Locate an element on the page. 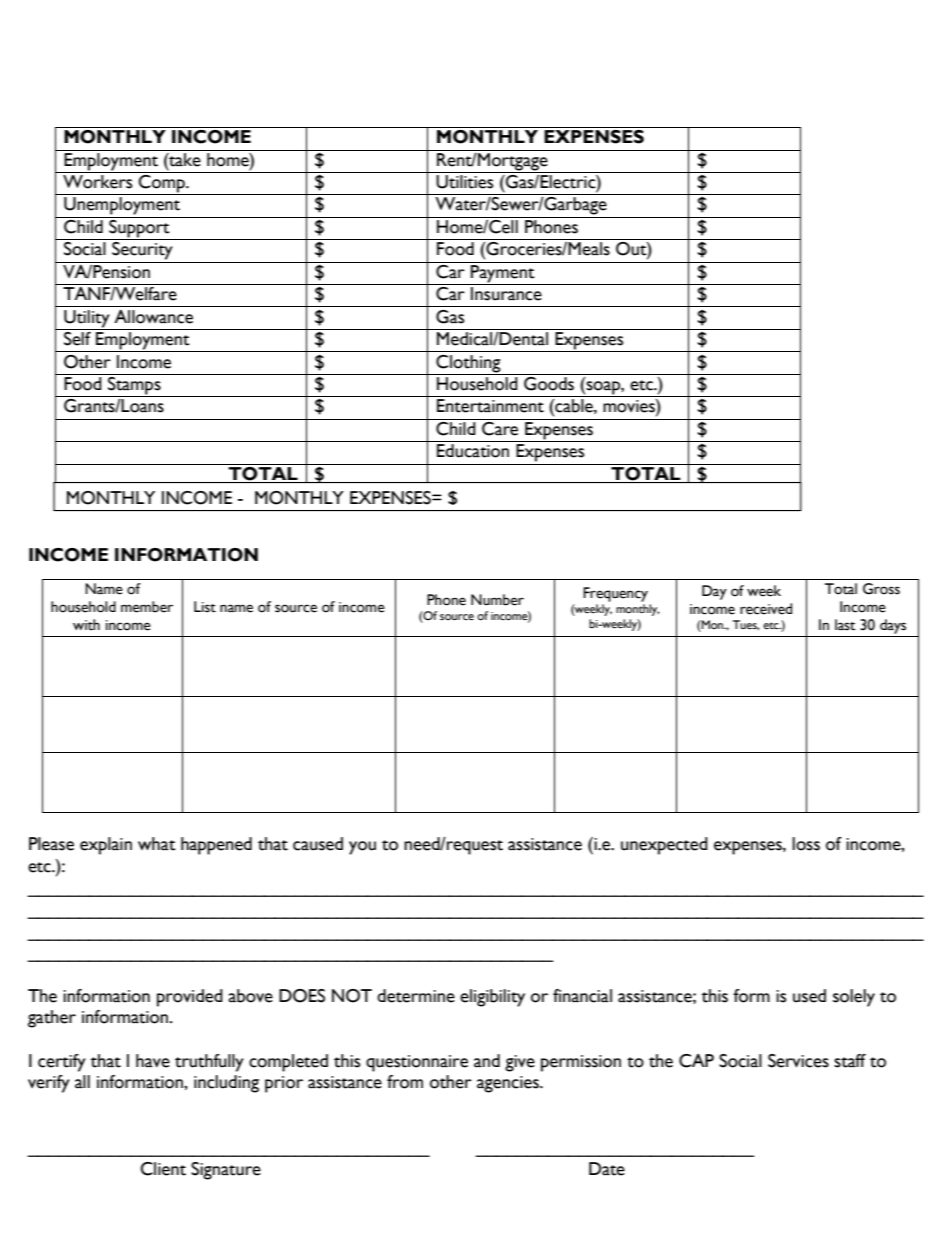  Client is located at coordinates (163, 1169).
